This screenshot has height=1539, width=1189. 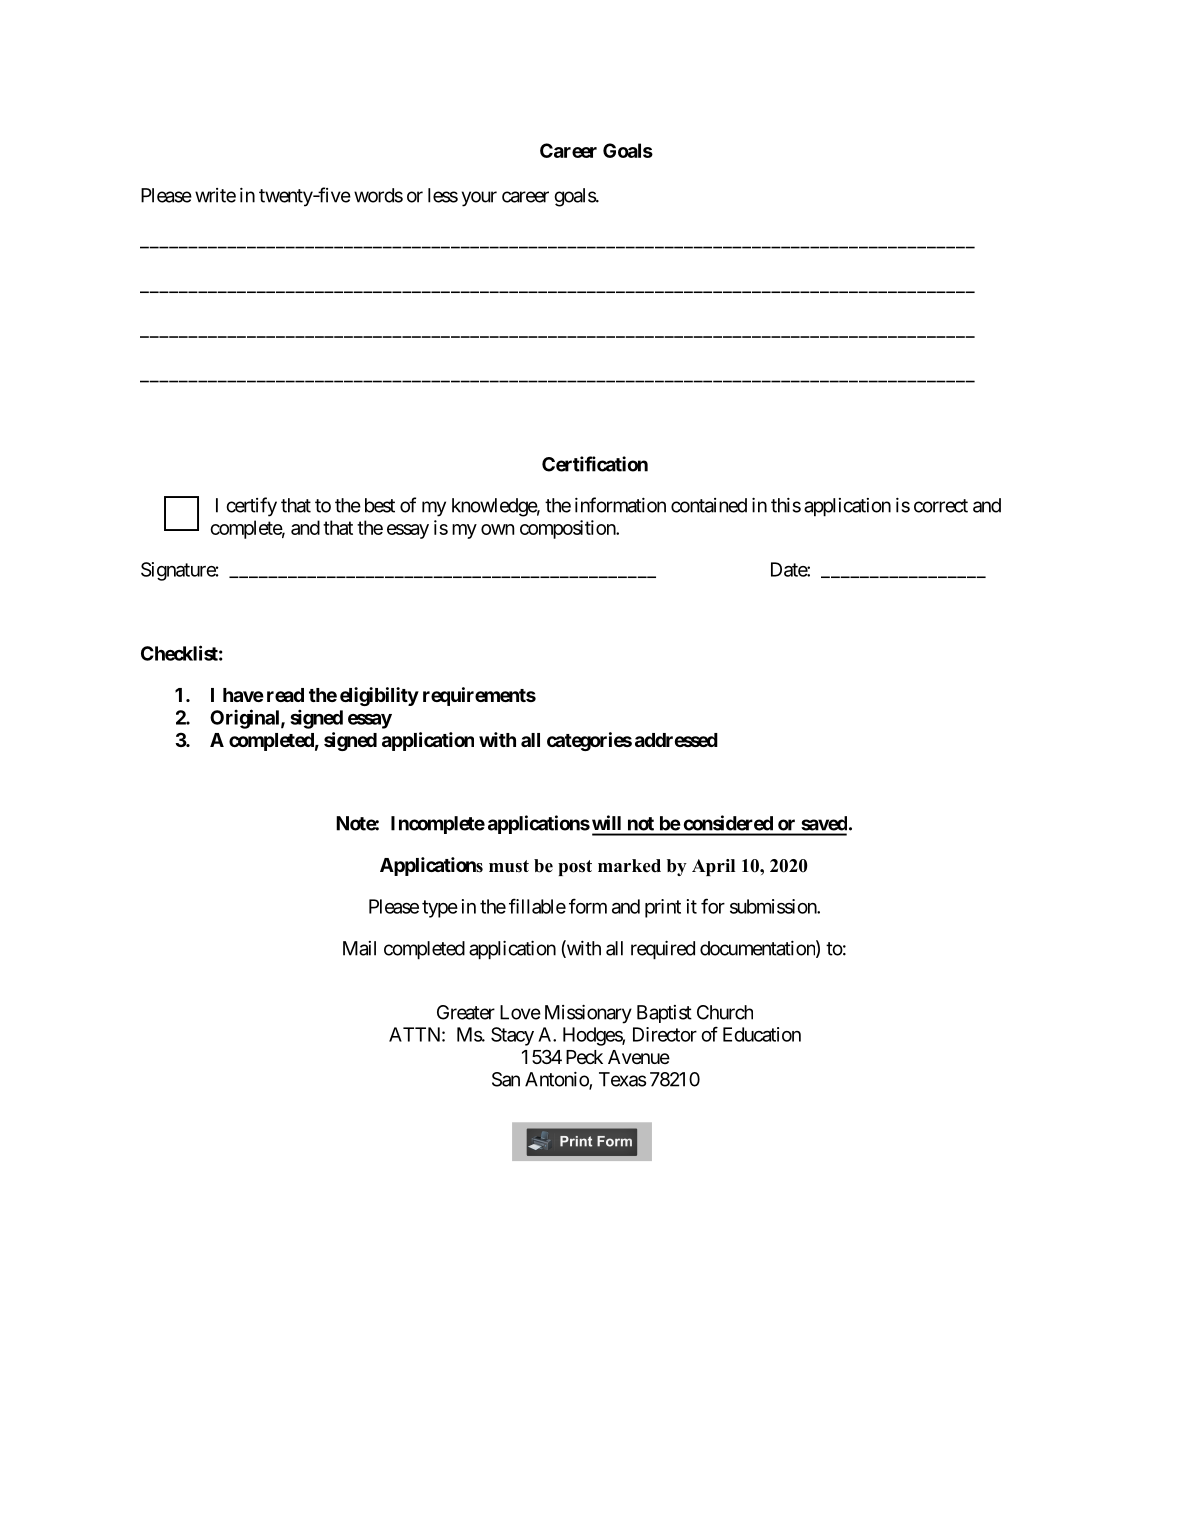 What do you see at coordinates (568, 529) in the screenshot?
I see `composition` at bounding box center [568, 529].
